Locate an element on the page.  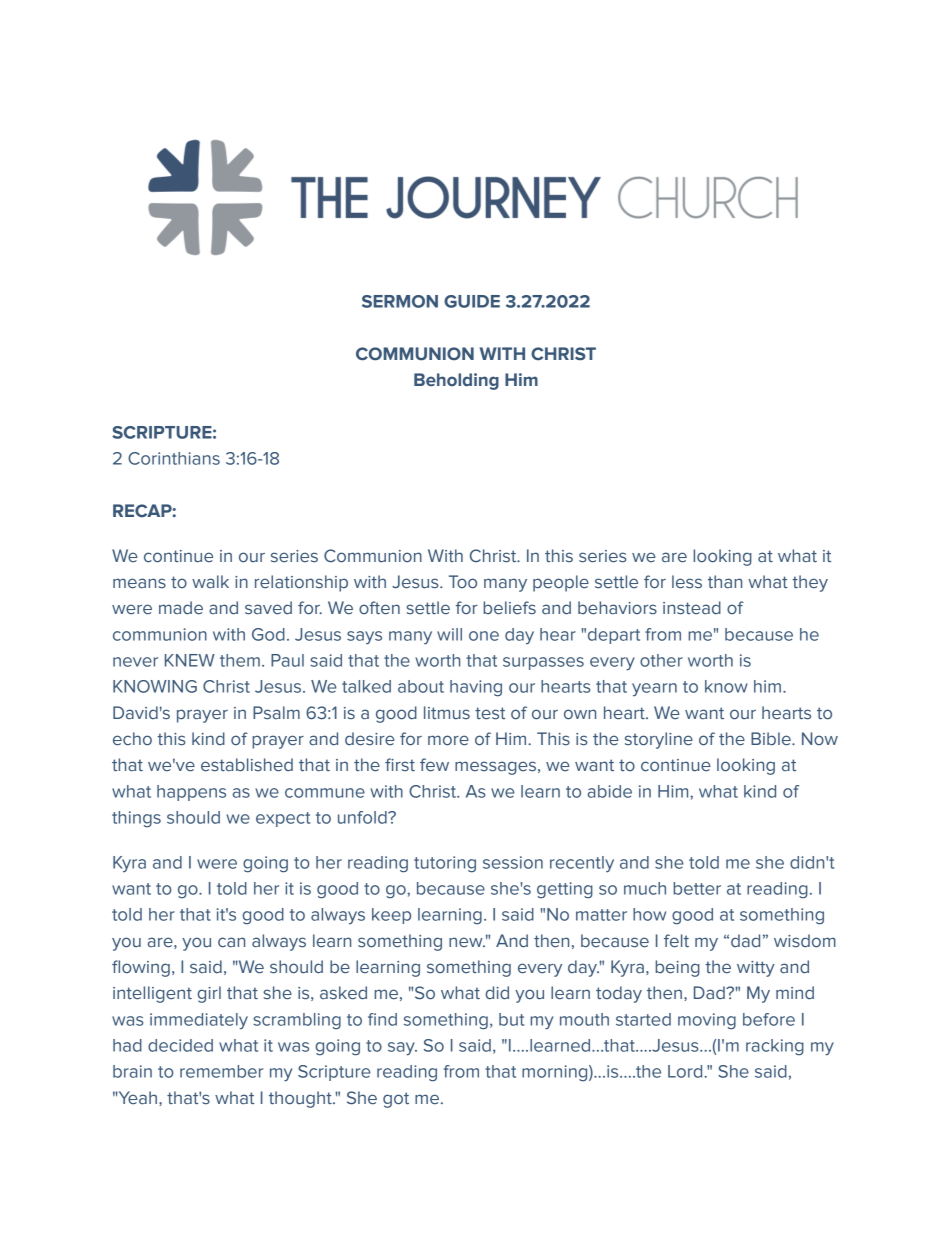
Psalm is located at coordinates (276, 713).
